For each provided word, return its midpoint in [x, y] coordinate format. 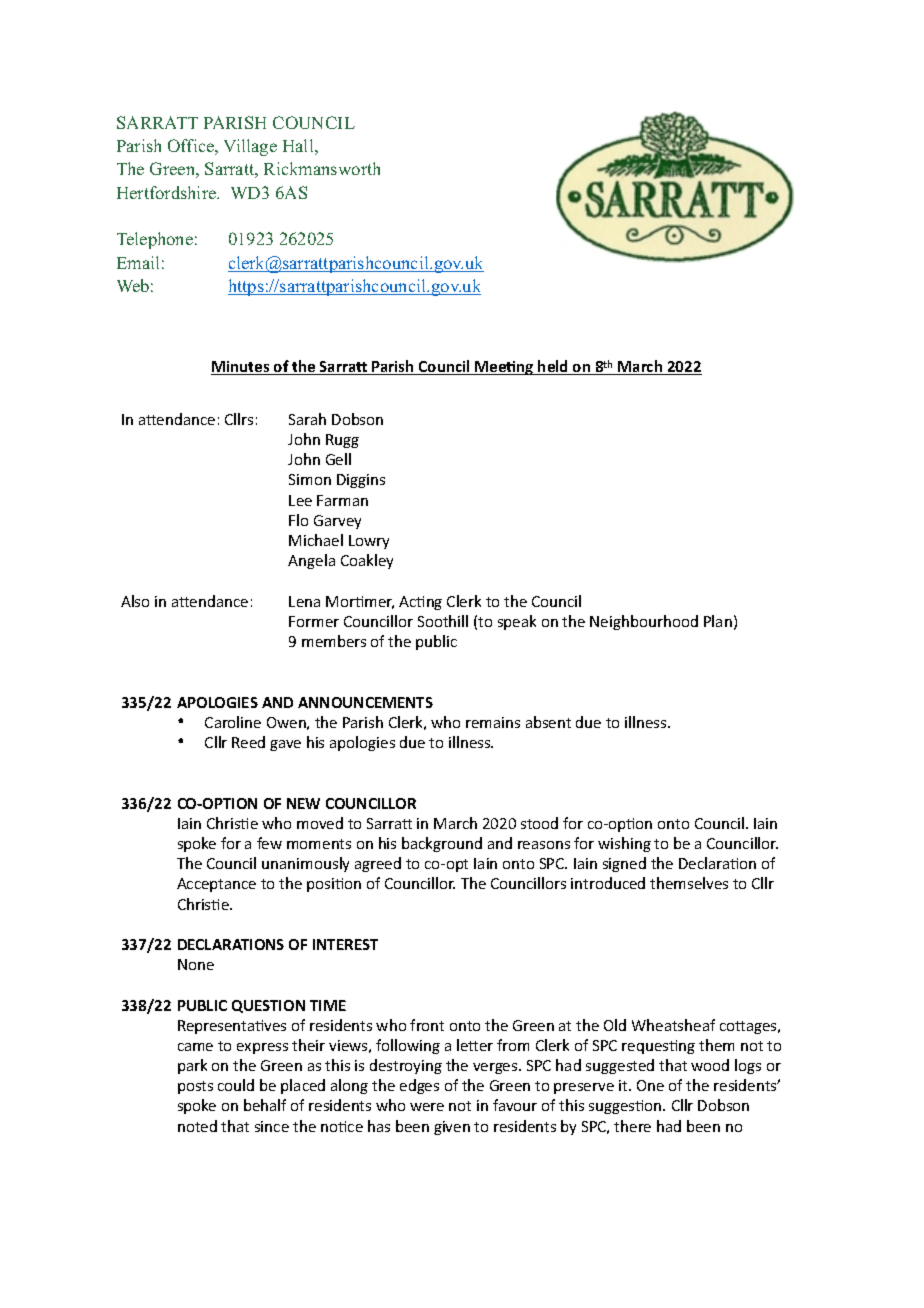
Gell [338, 459]
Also [135, 601]
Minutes [241, 368]
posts [195, 1087]
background [442, 844]
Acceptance [216, 885]
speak [517, 622]
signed [624, 864]
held [553, 367]
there [632, 1126]
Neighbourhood [644, 622]
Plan [718, 621]
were [427, 1107]
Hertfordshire [168, 192]
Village [250, 147]
